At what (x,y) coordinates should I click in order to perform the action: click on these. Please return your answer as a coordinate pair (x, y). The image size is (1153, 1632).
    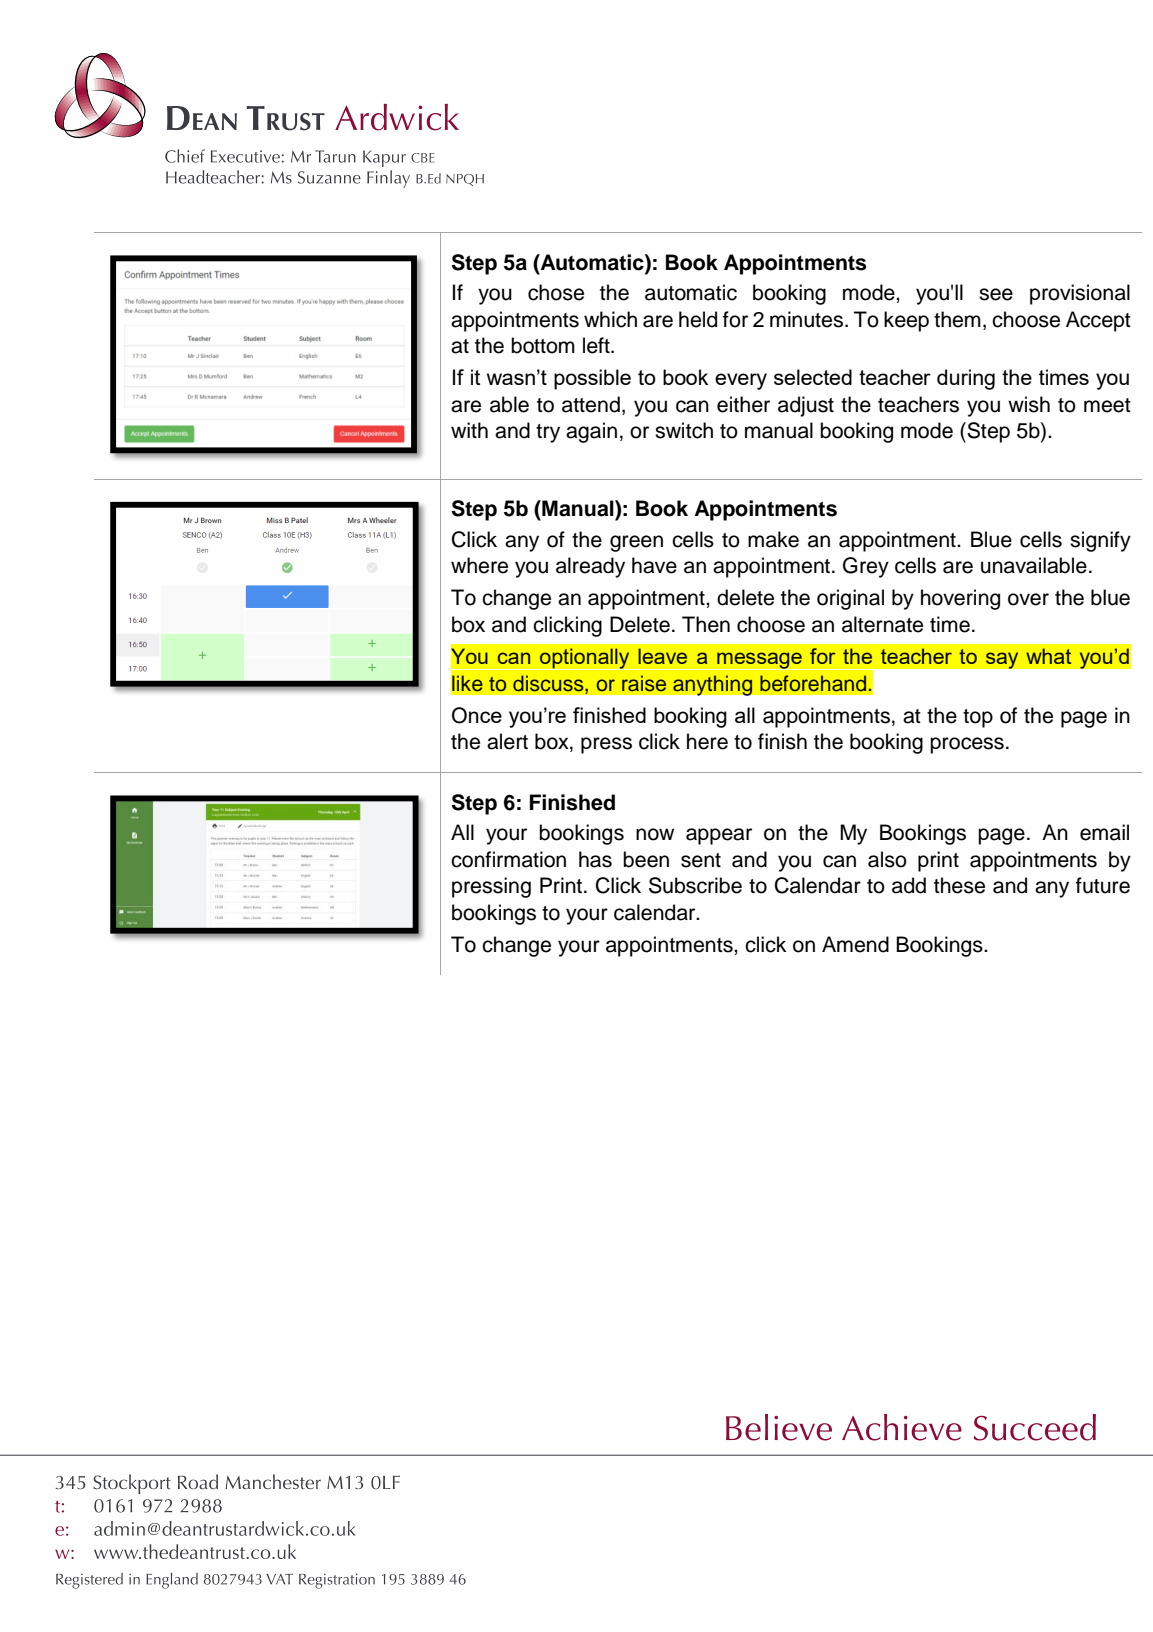
    Looking at the image, I should click on (959, 885).
